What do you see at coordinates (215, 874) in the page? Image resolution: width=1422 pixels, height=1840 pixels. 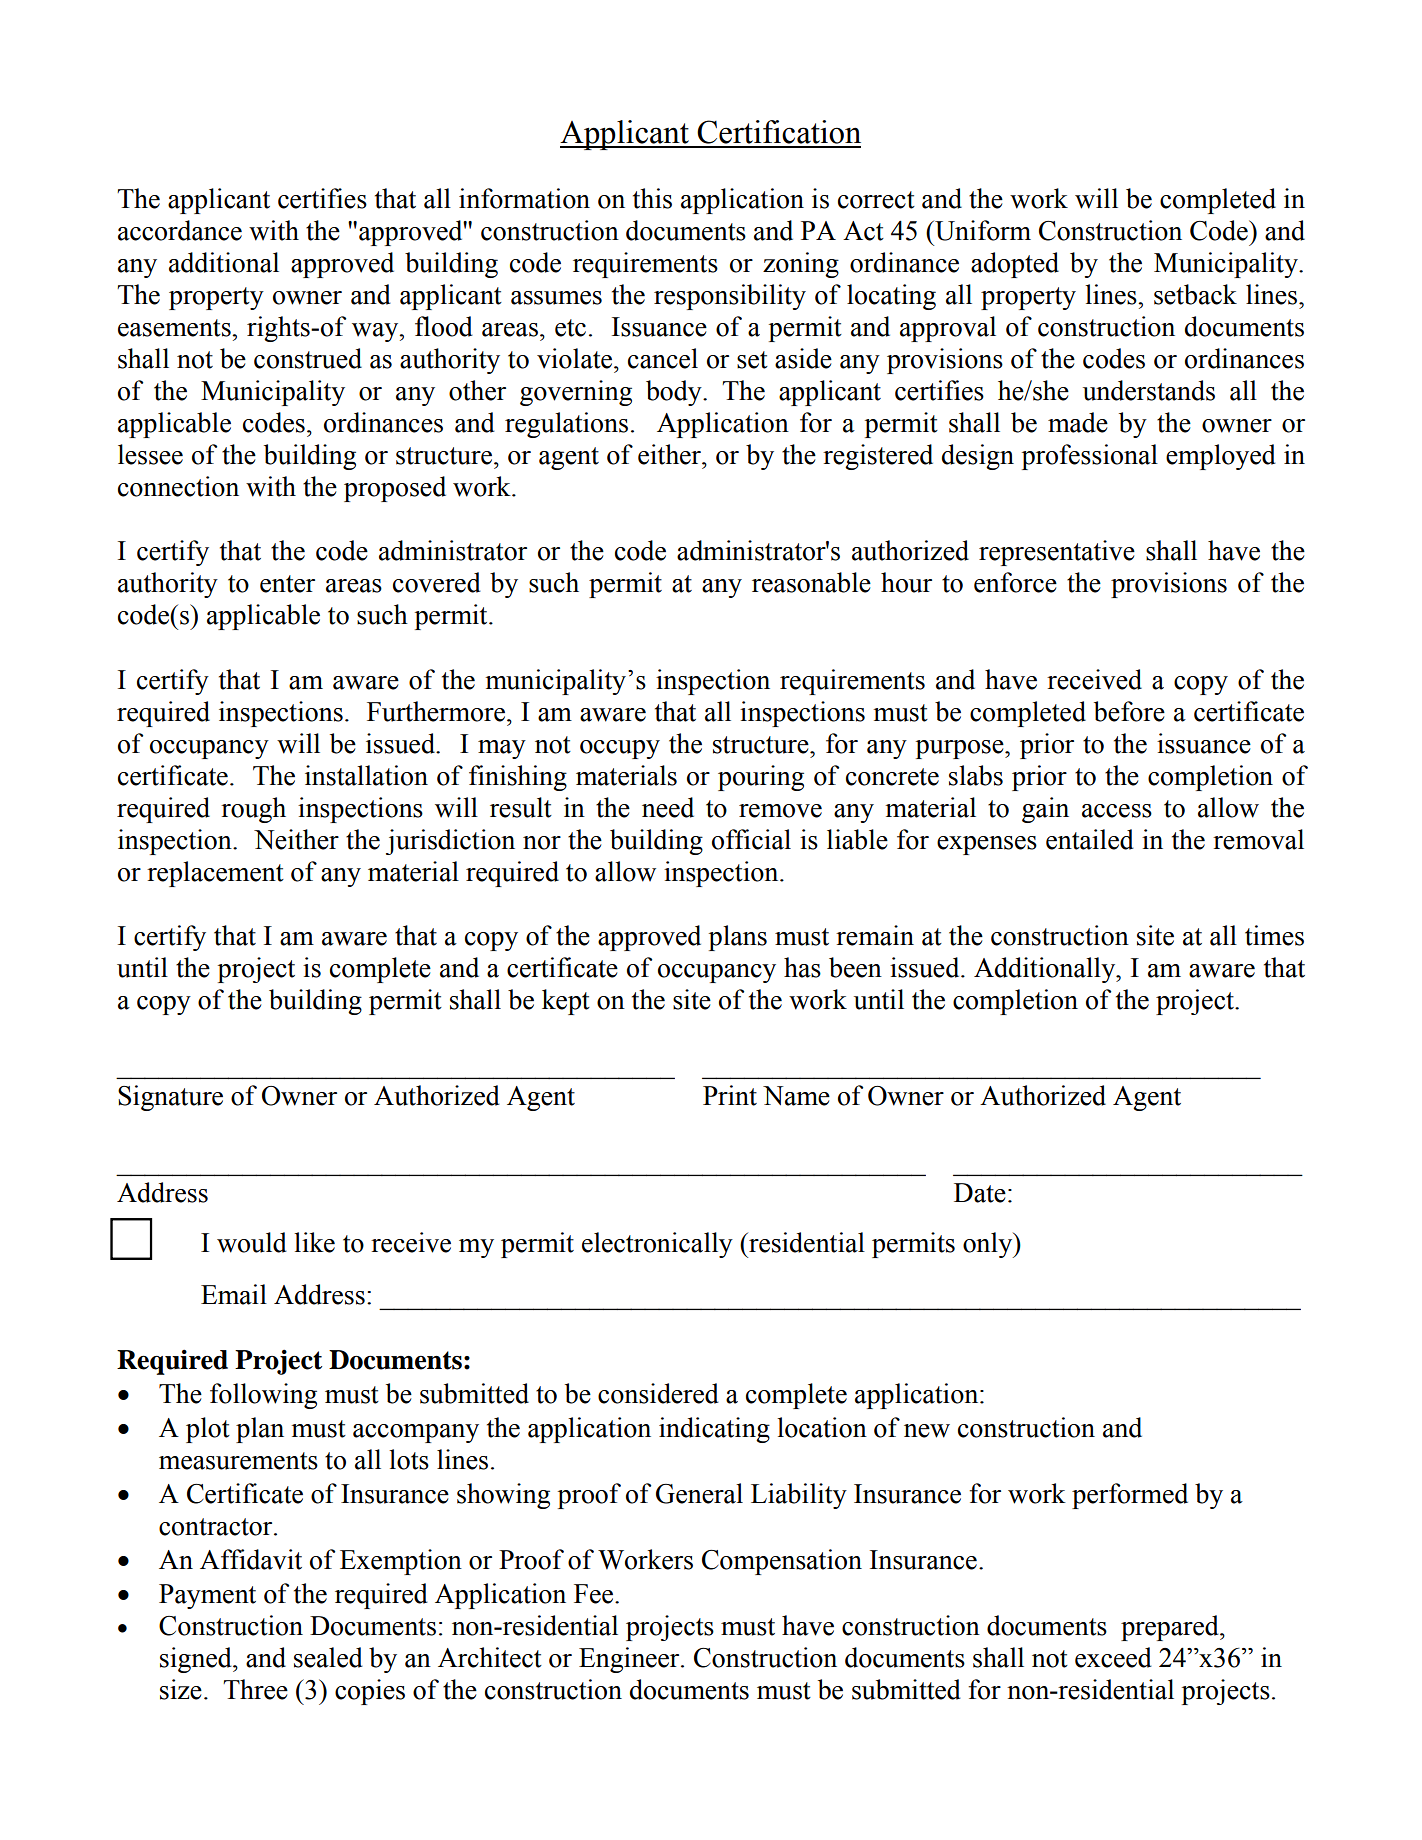 I see `replacement` at bounding box center [215, 874].
